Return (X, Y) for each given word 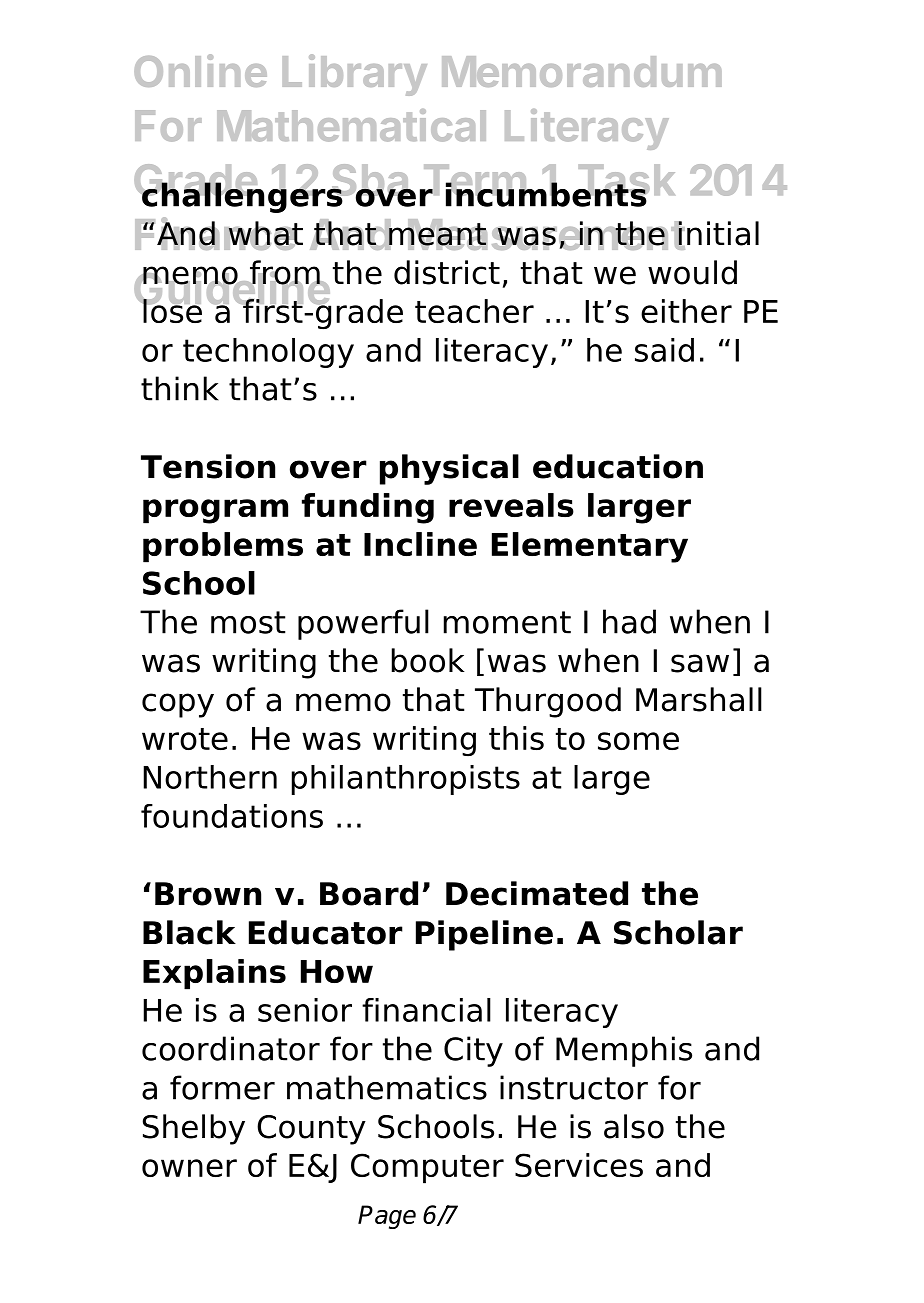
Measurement (545, 234)
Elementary (590, 547)
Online (200, 70)
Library (354, 75)
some (638, 741)
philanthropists (406, 780)
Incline (420, 544)
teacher (474, 311)
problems (223, 547)
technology (268, 353)
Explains (214, 974)
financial (426, 1010)
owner (189, 1168)
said (664, 350)
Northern (210, 777)
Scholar (678, 932)
